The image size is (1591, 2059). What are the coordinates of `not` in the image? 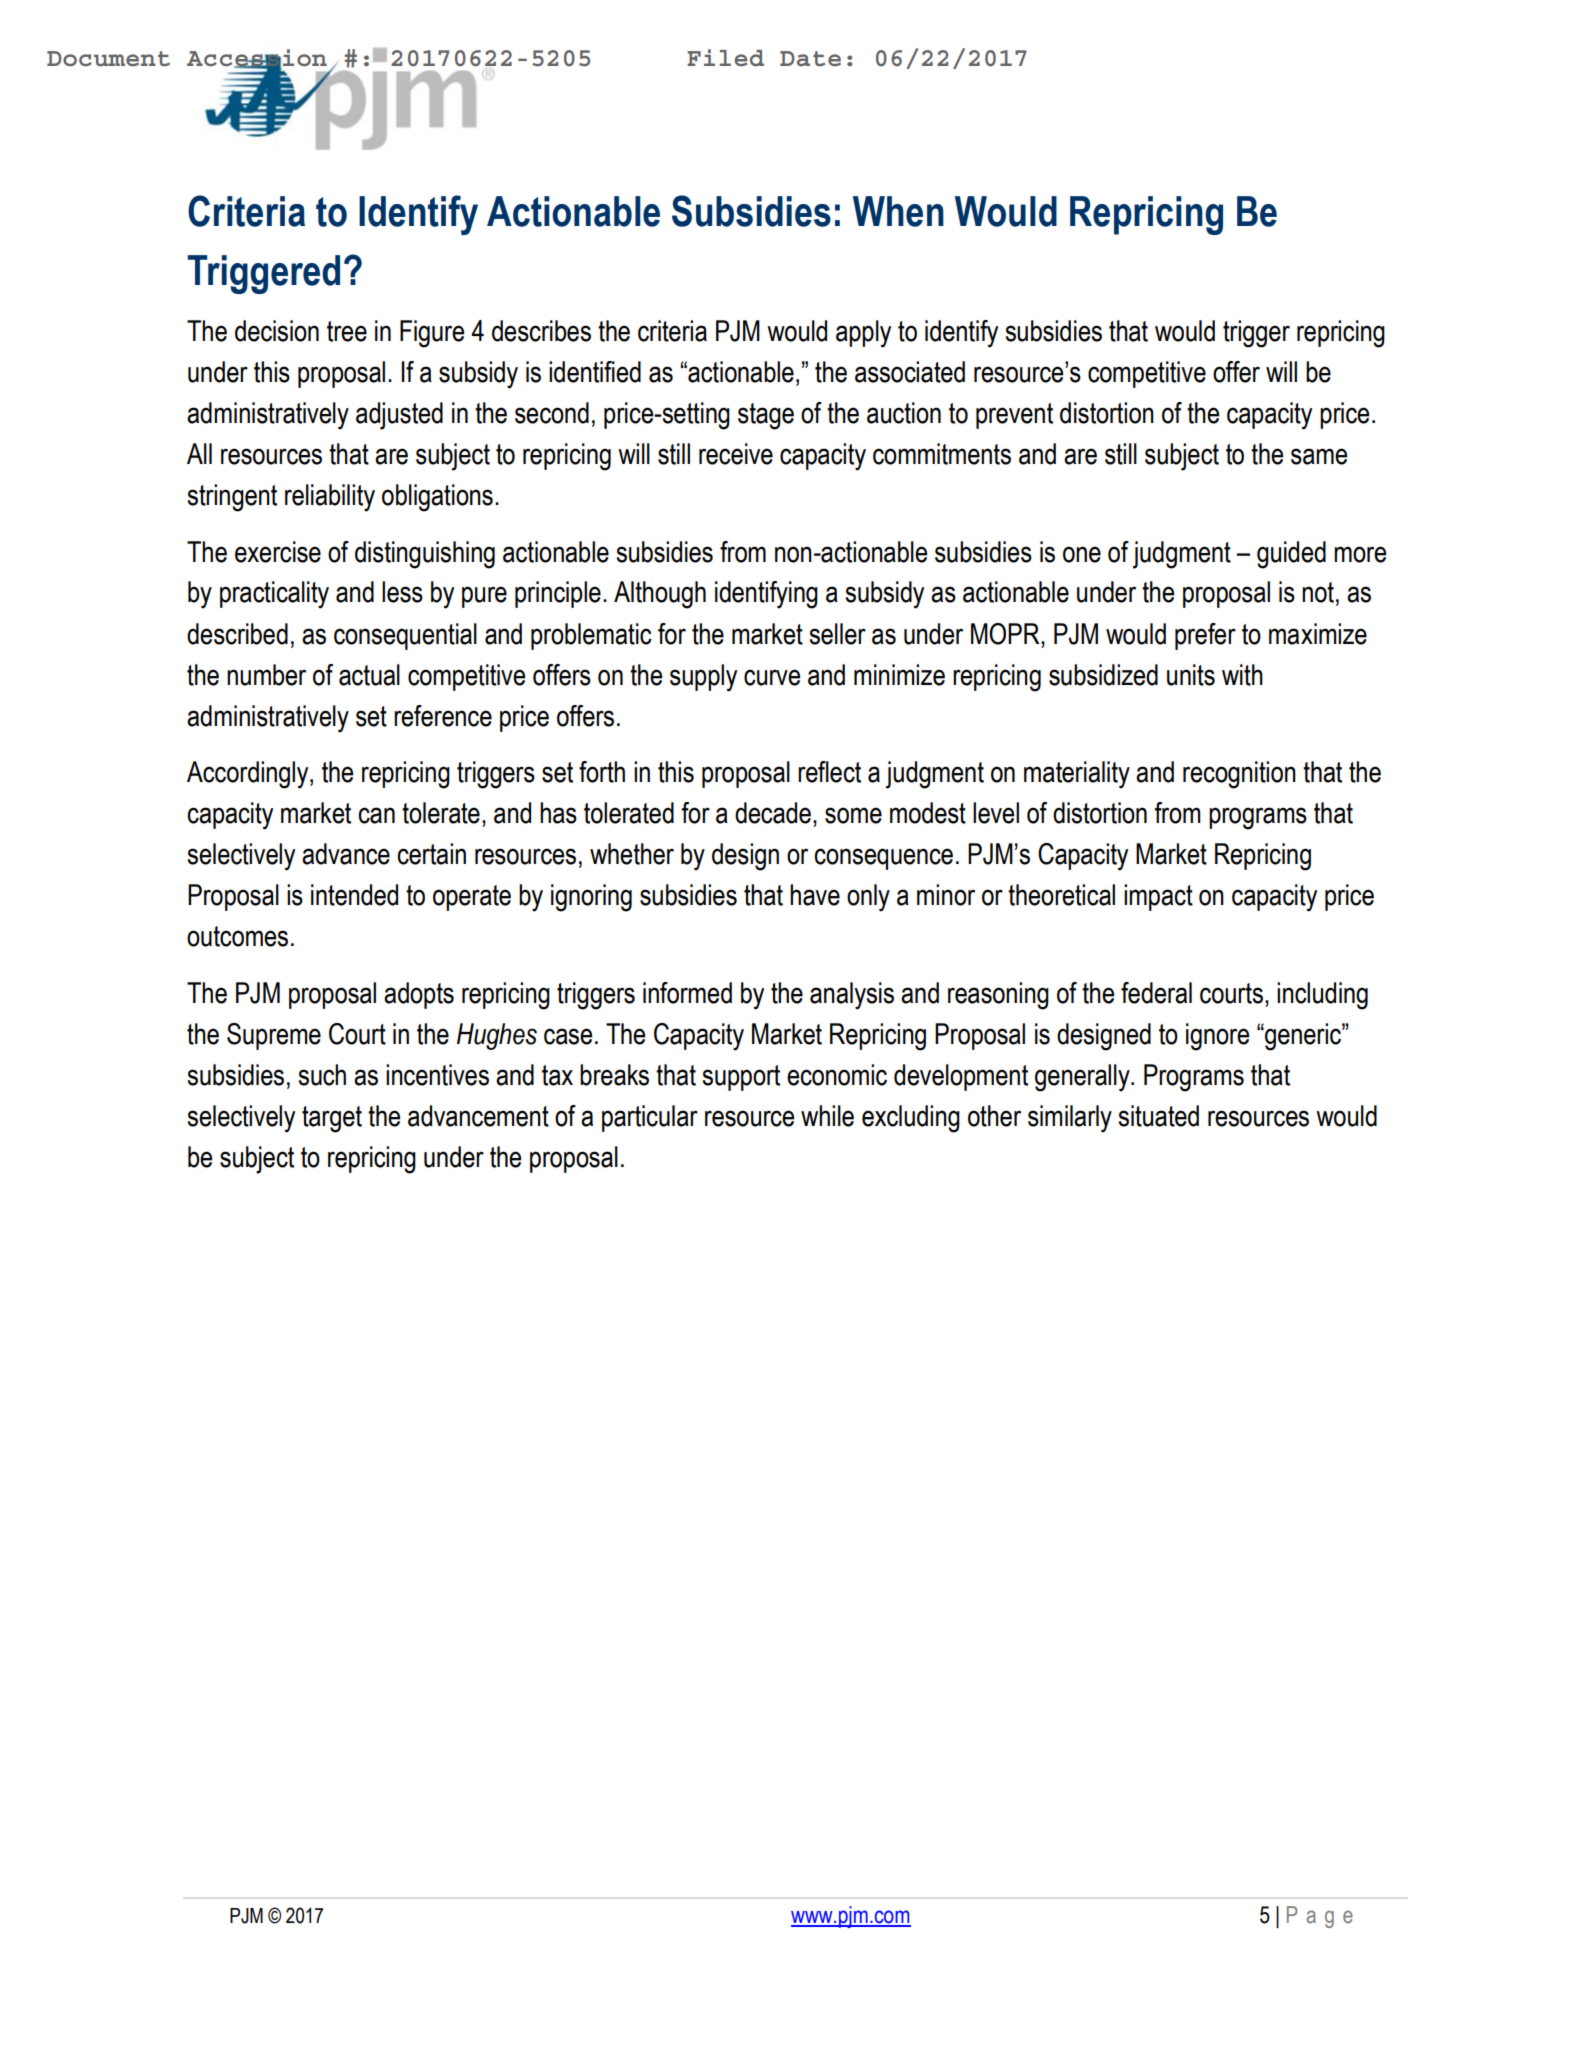 It's located at (1318, 592).
